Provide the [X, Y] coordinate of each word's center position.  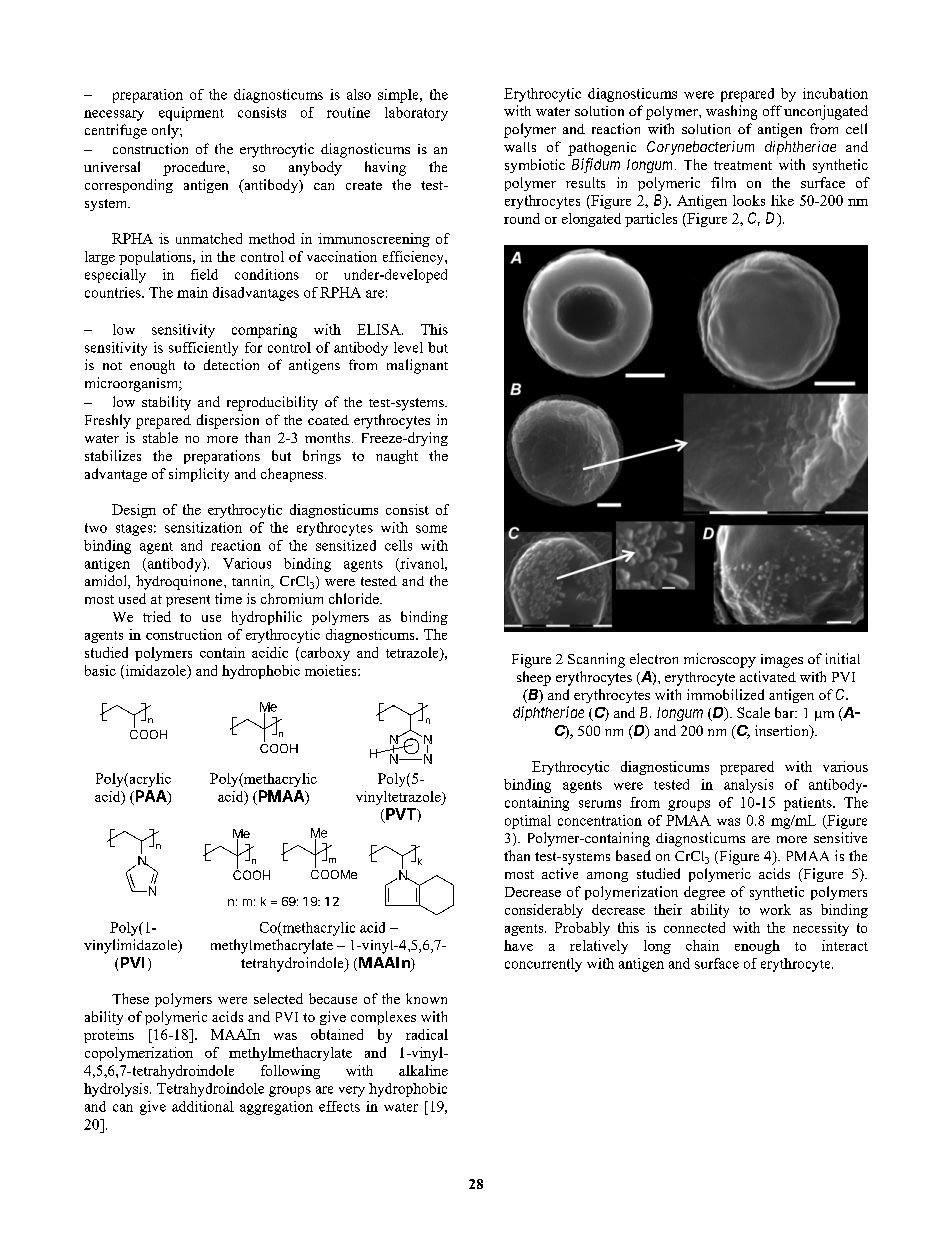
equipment [191, 114]
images [782, 661]
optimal [528, 822]
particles [651, 220]
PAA [151, 797]
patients [809, 804]
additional [203, 1106]
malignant [417, 366]
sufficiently [203, 349]
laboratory [416, 114]
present [188, 601]
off [772, 110]
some [431, 529]
